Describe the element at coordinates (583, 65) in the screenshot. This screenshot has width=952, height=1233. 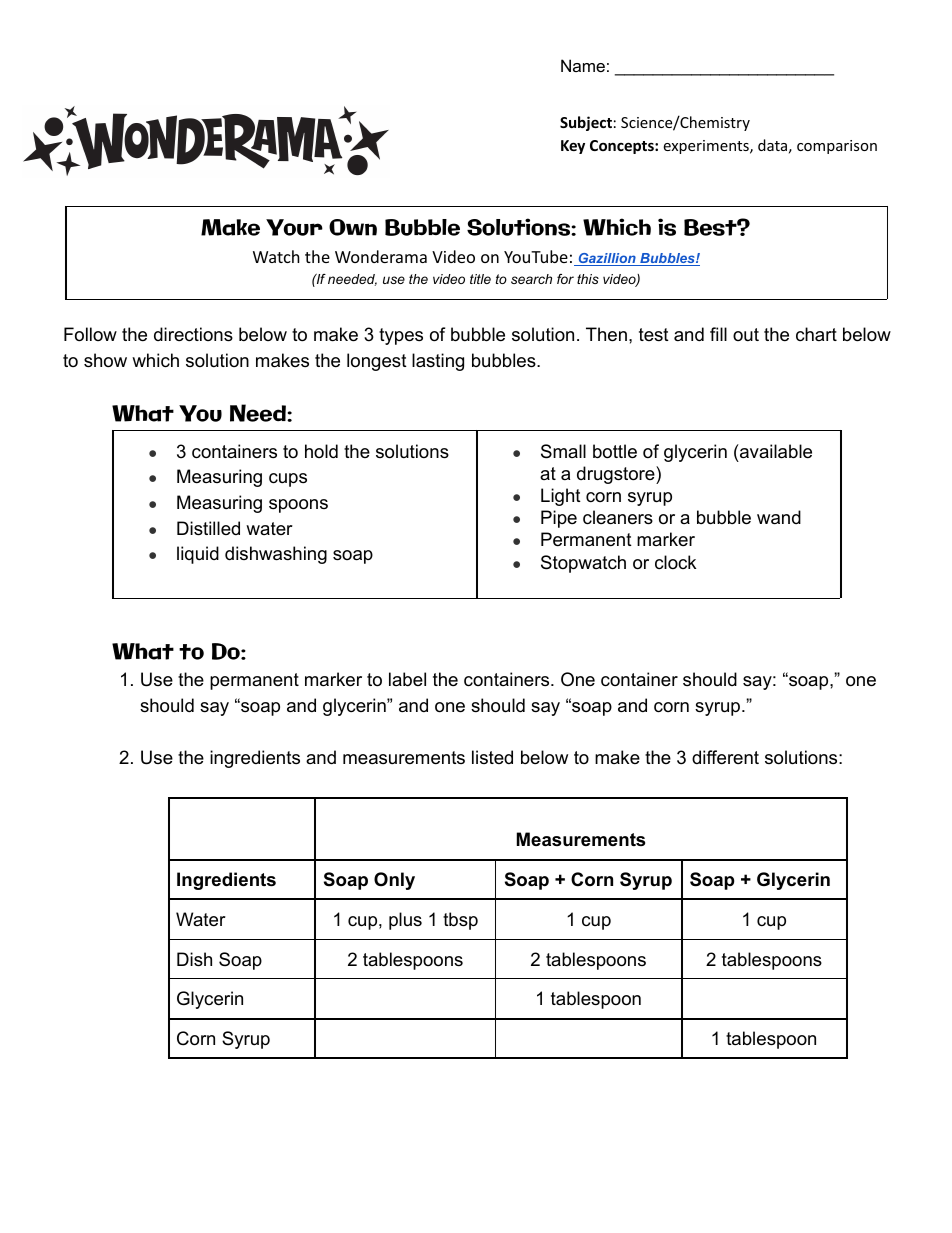
I see `Name` at that location.
